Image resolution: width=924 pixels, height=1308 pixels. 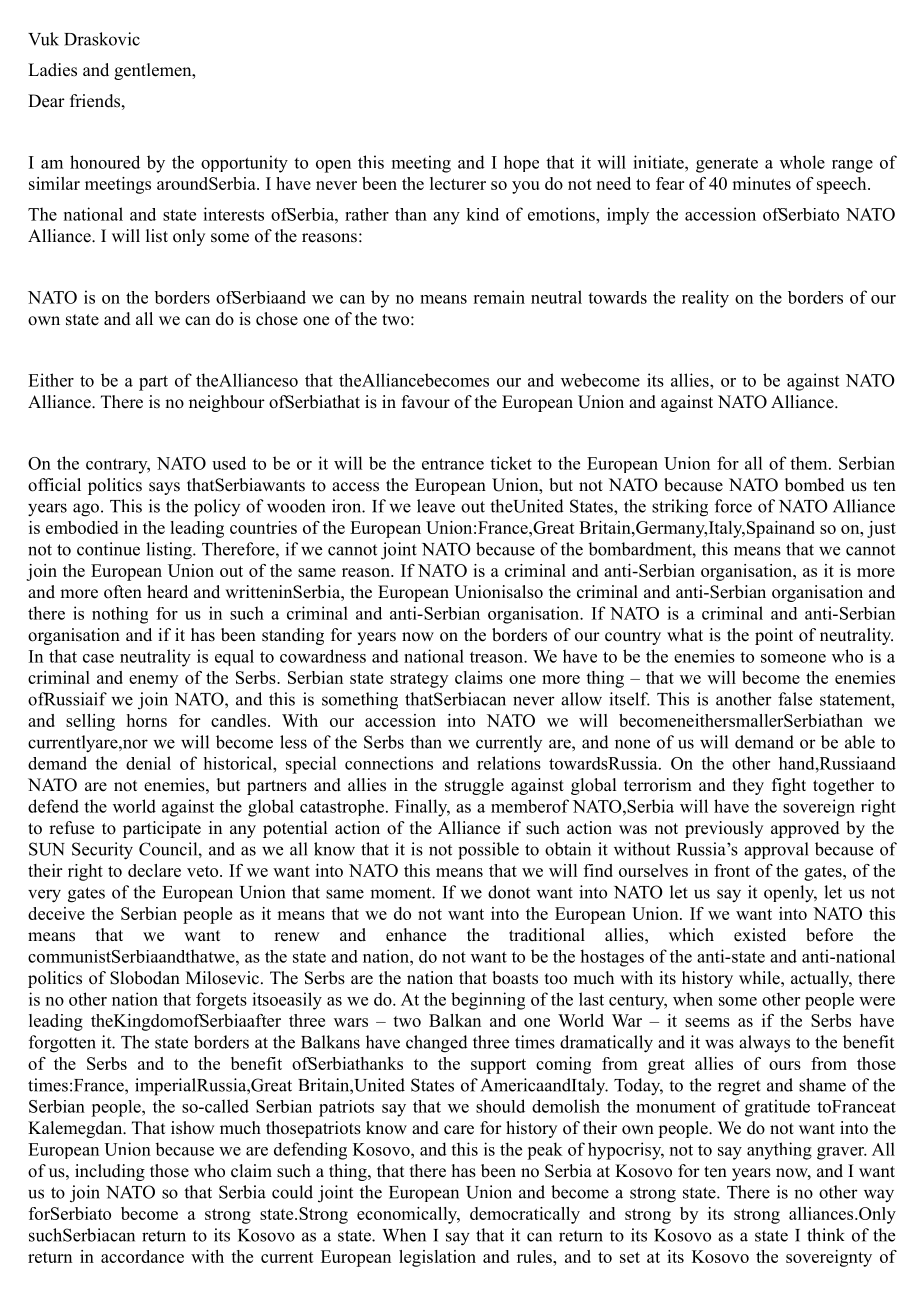 What do you see at coordinates (118, 466) in the screenshot?
I see `contrary` at bounding box center [118, 466].
